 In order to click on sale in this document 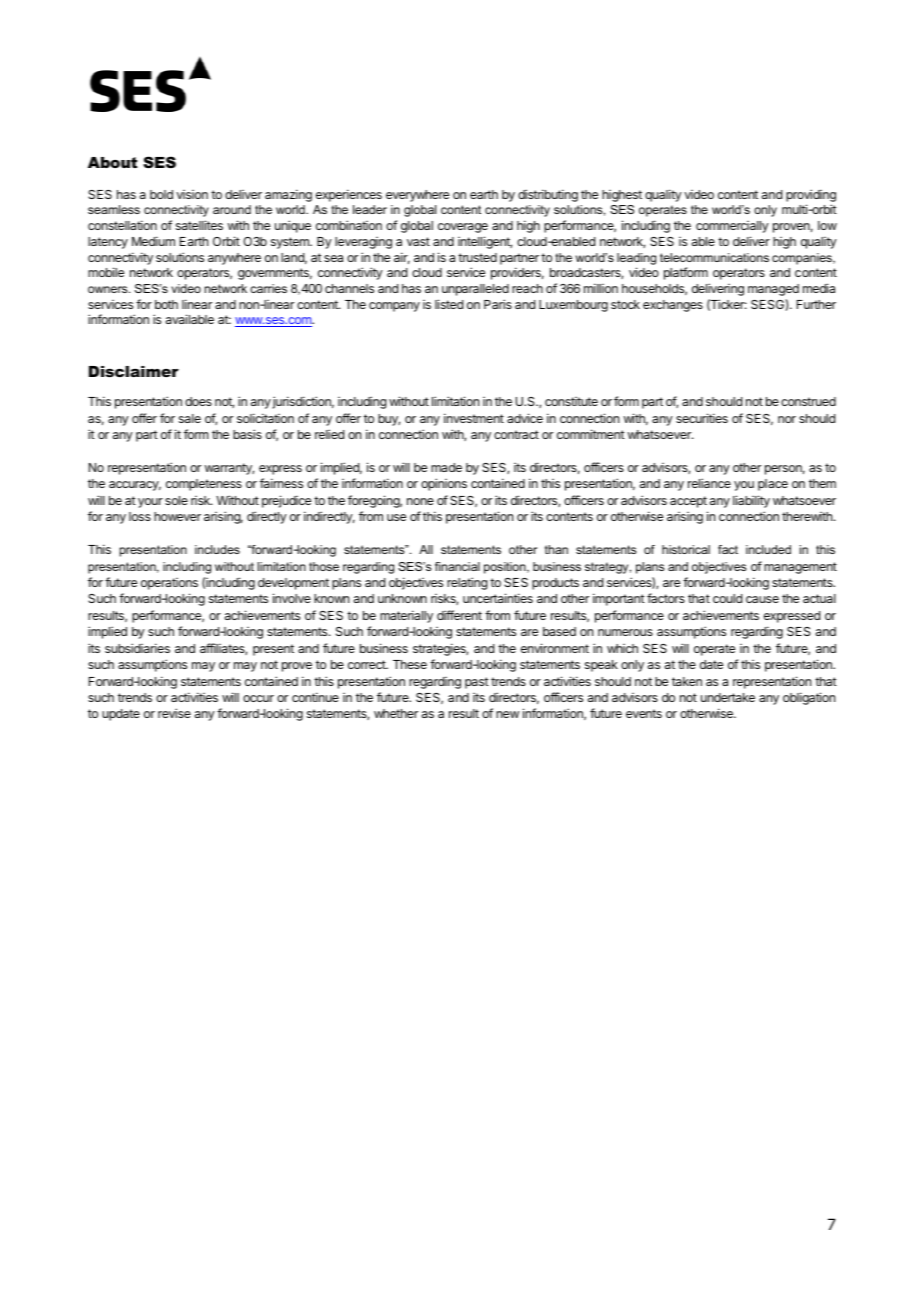, I will do `click(190, 418)`.
